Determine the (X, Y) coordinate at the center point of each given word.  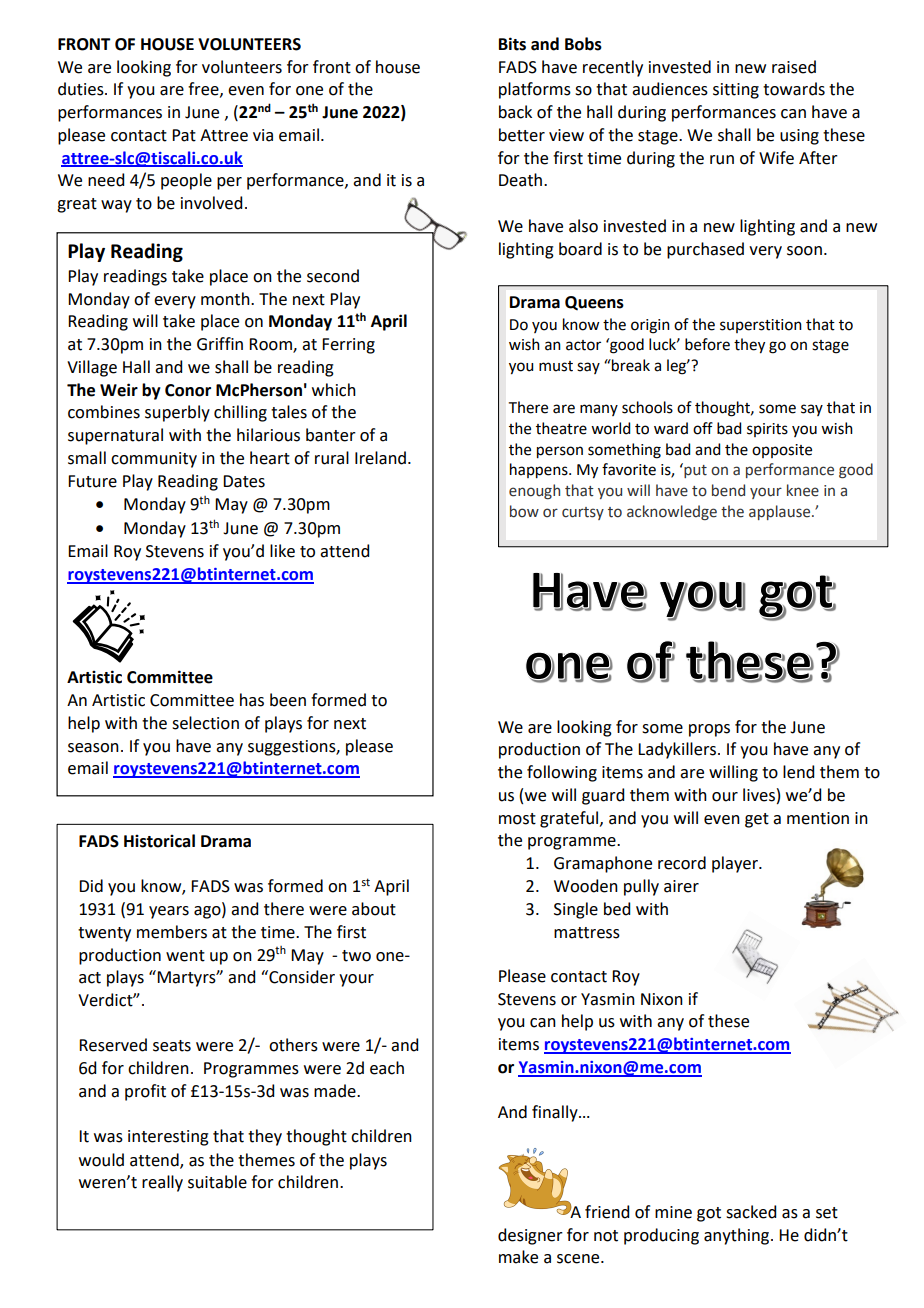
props (709, 730)
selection (205, 723)
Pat (184, 135)
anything (738, 1236)
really (162, 1183)
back (515, 112)
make (518, 1257)
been (288, 700)
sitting (736, 91)
